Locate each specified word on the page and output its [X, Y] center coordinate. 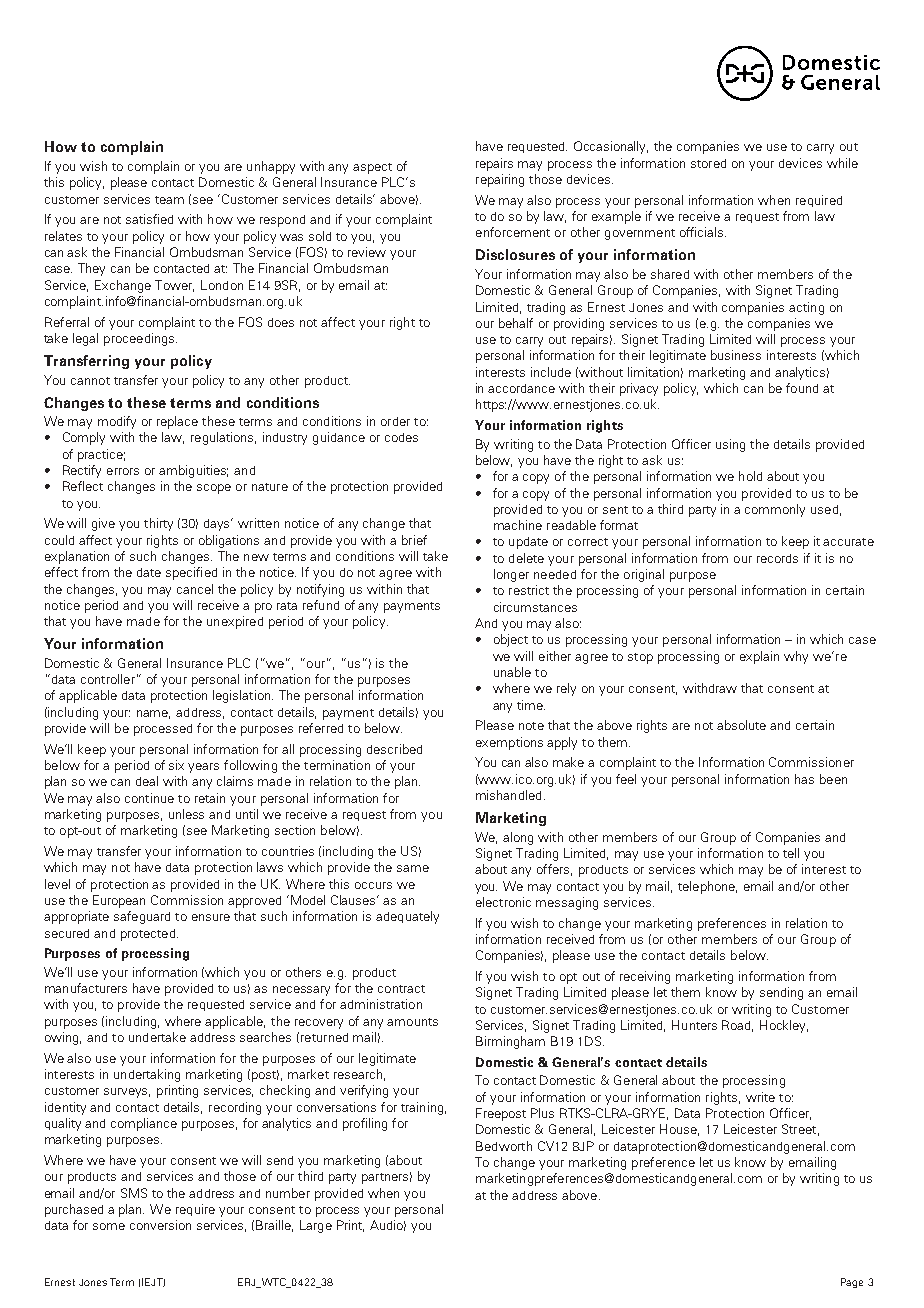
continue [149, 798]
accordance [521, 388]
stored [708, 163]
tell [791, 853]
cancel [195, 589]
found [802, 388]
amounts [412, 1022]
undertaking [147, 1075]
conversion [160, 1225]
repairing [500, 180]
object [511, 640]
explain [759, 657]
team [169, 200]
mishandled [508, 795]
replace [177, 422]
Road [737, 1026]
